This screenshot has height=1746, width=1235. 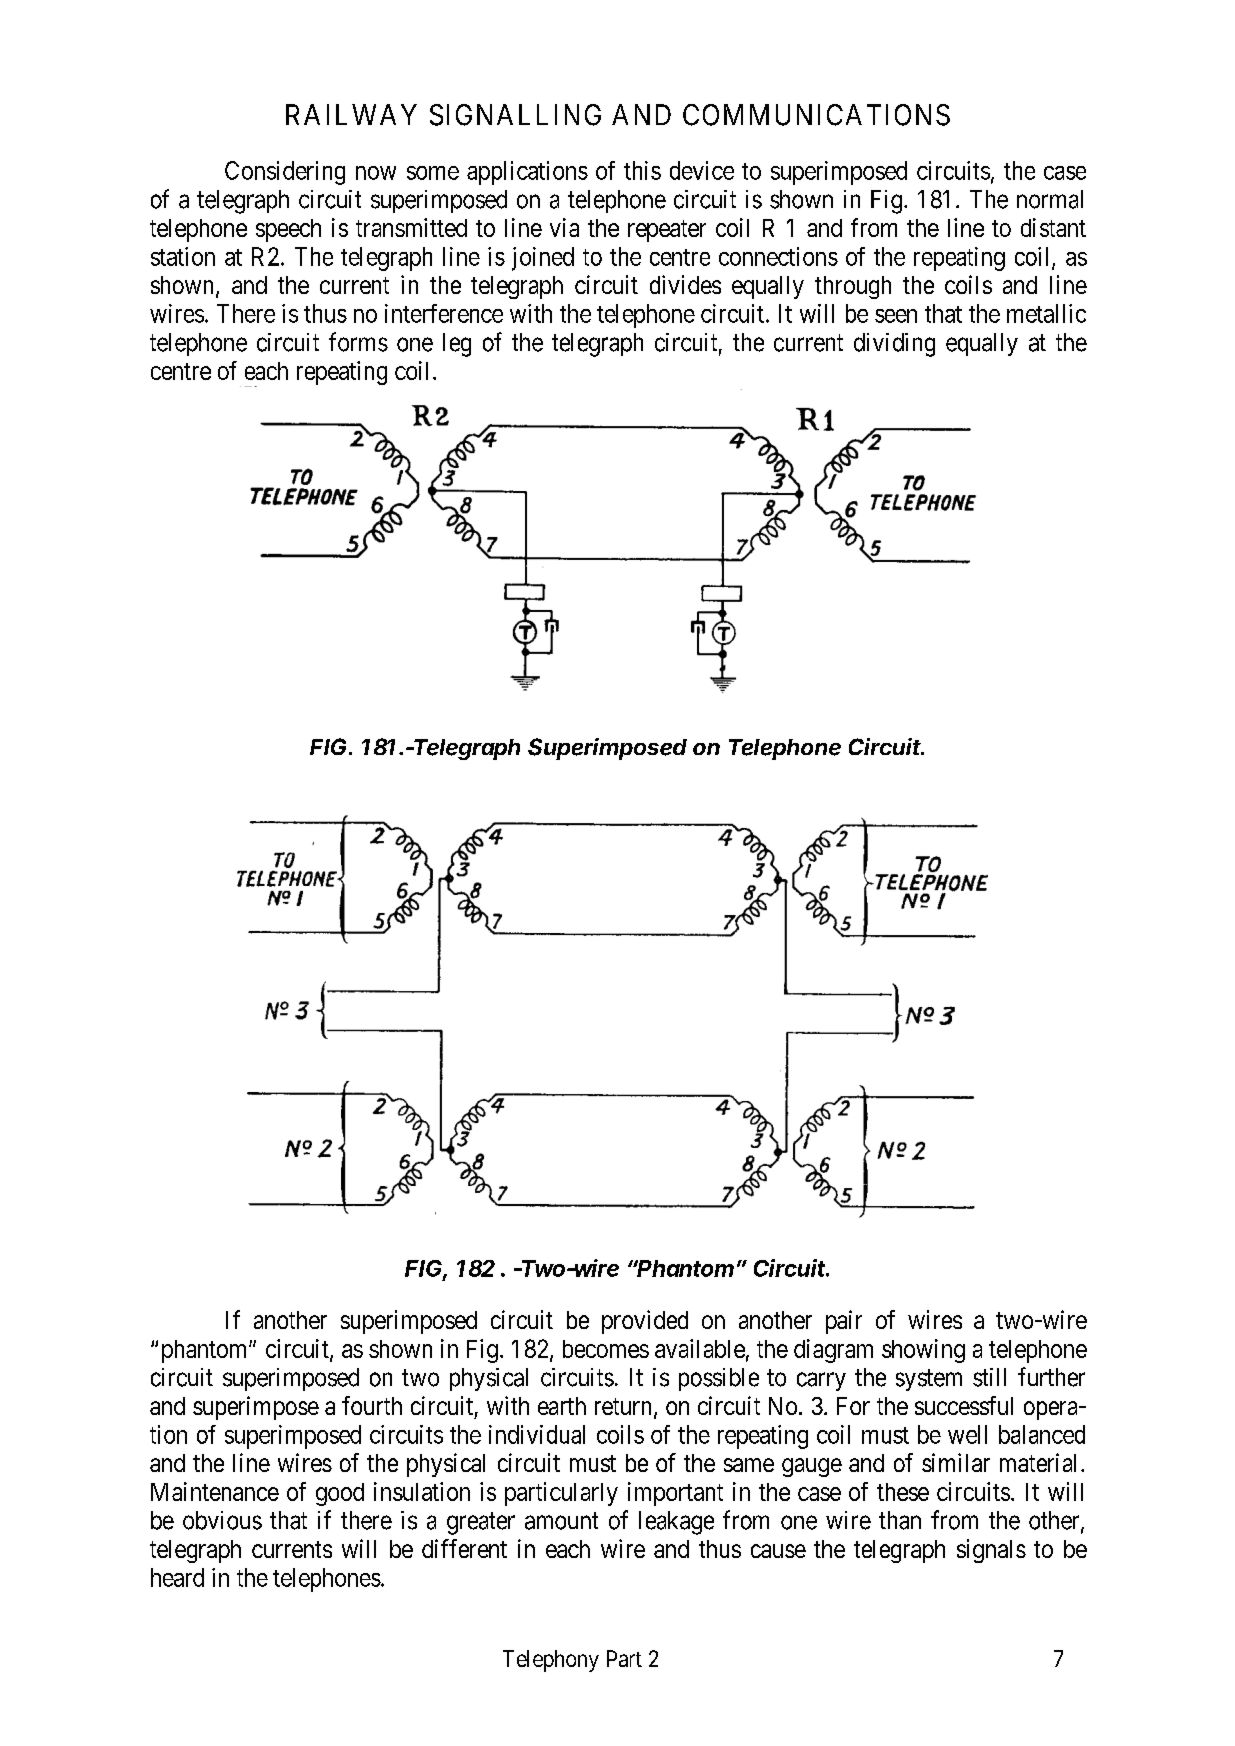 What do you see at coordinates (844, 1322) in the screenshot?
I see `pair` at bounding box center [844, 1322].
